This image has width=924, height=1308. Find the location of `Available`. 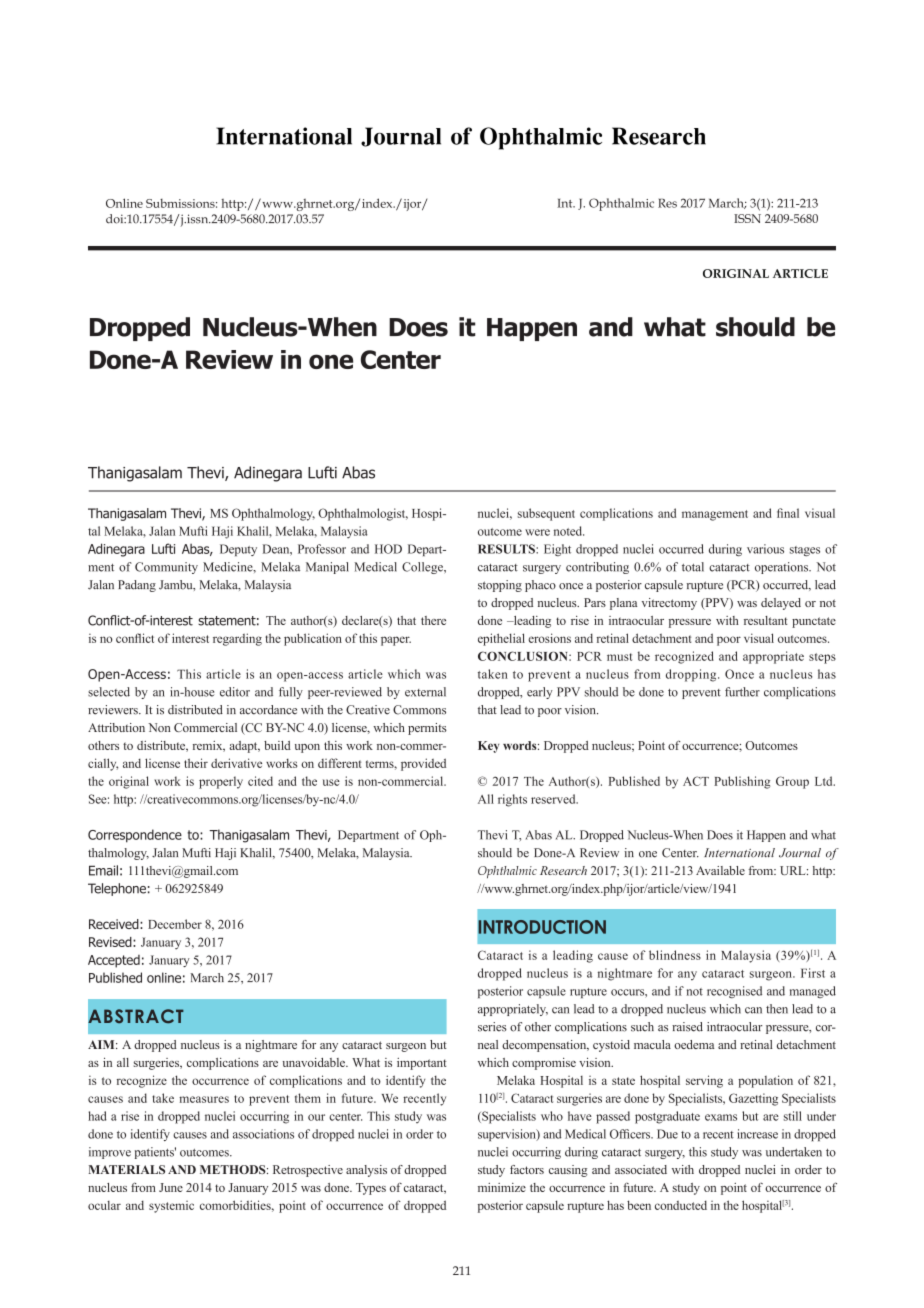

Available is located at coordinates (720, 870).
